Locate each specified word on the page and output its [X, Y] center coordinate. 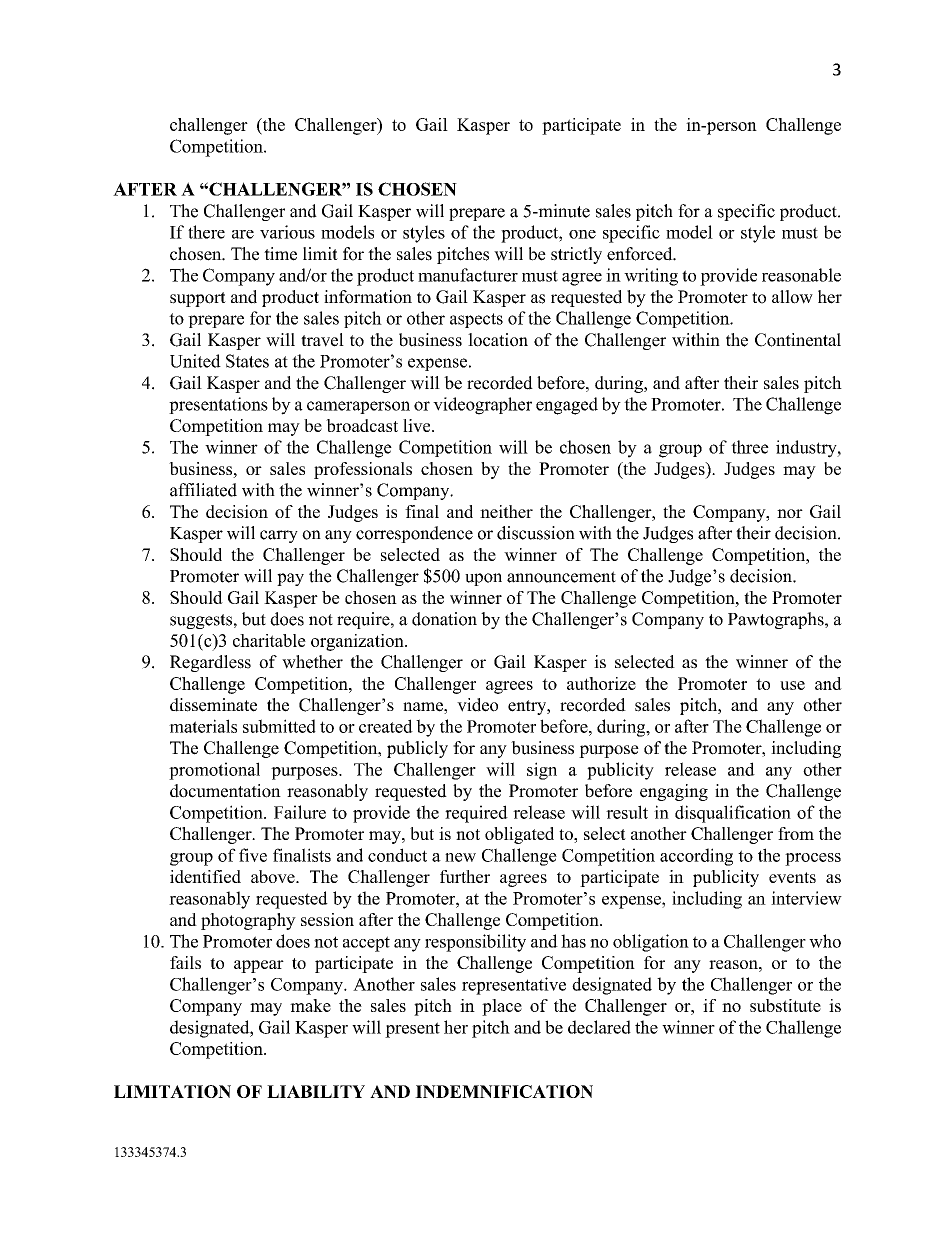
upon [483, 579]
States [247, 361]
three [750, 447]
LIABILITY [316, 1091]
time [280, 254]
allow [792, 297]
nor [790, 513]
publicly [417, 749]
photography [248, 921]
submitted [279, 726]
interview [806, 898]
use [792, 685]
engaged [567, 406]
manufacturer [468, 275]
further [465, 876]
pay [290, 579]
